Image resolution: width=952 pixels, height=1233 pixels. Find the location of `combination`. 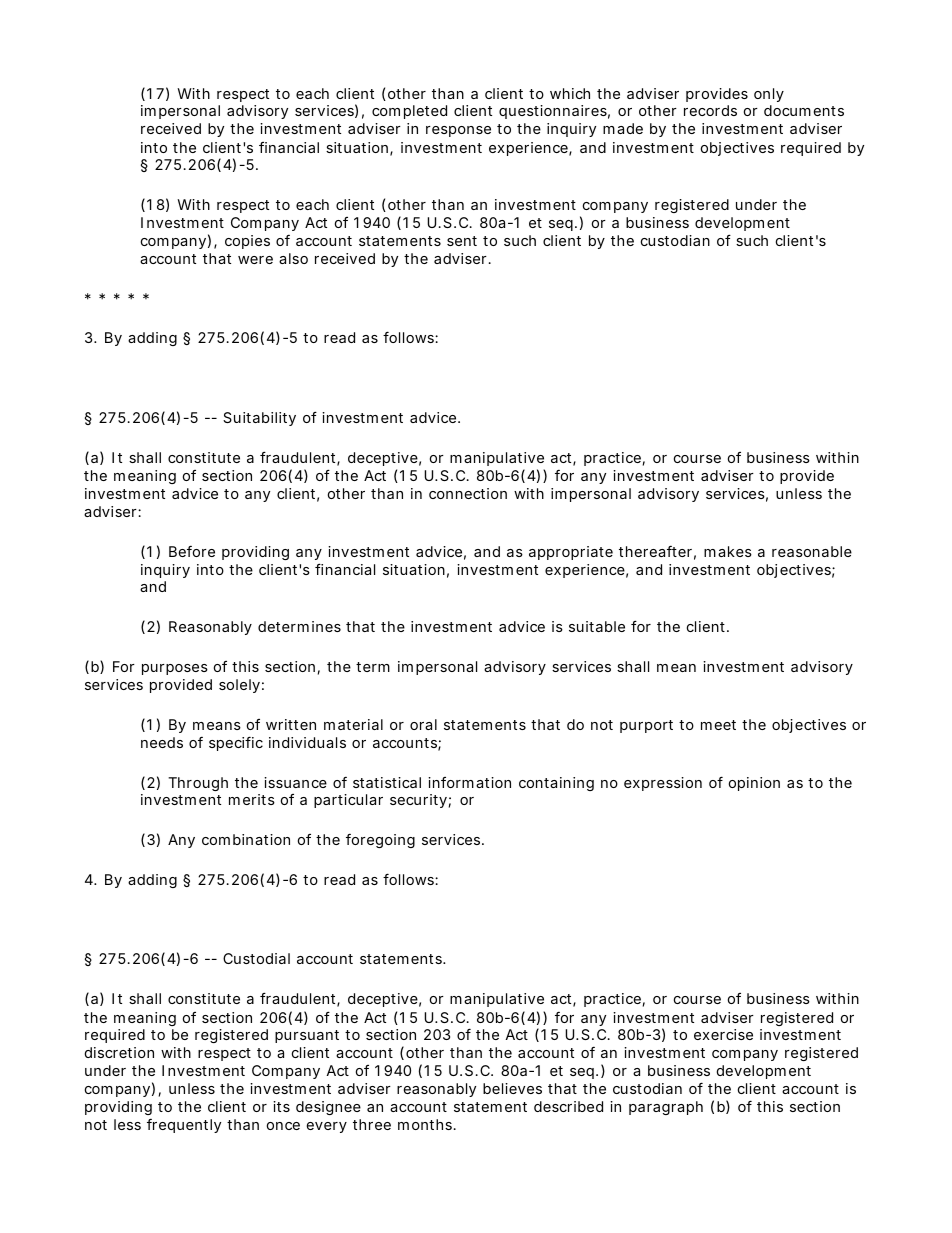

combination is located at coordinates (246, 839).
